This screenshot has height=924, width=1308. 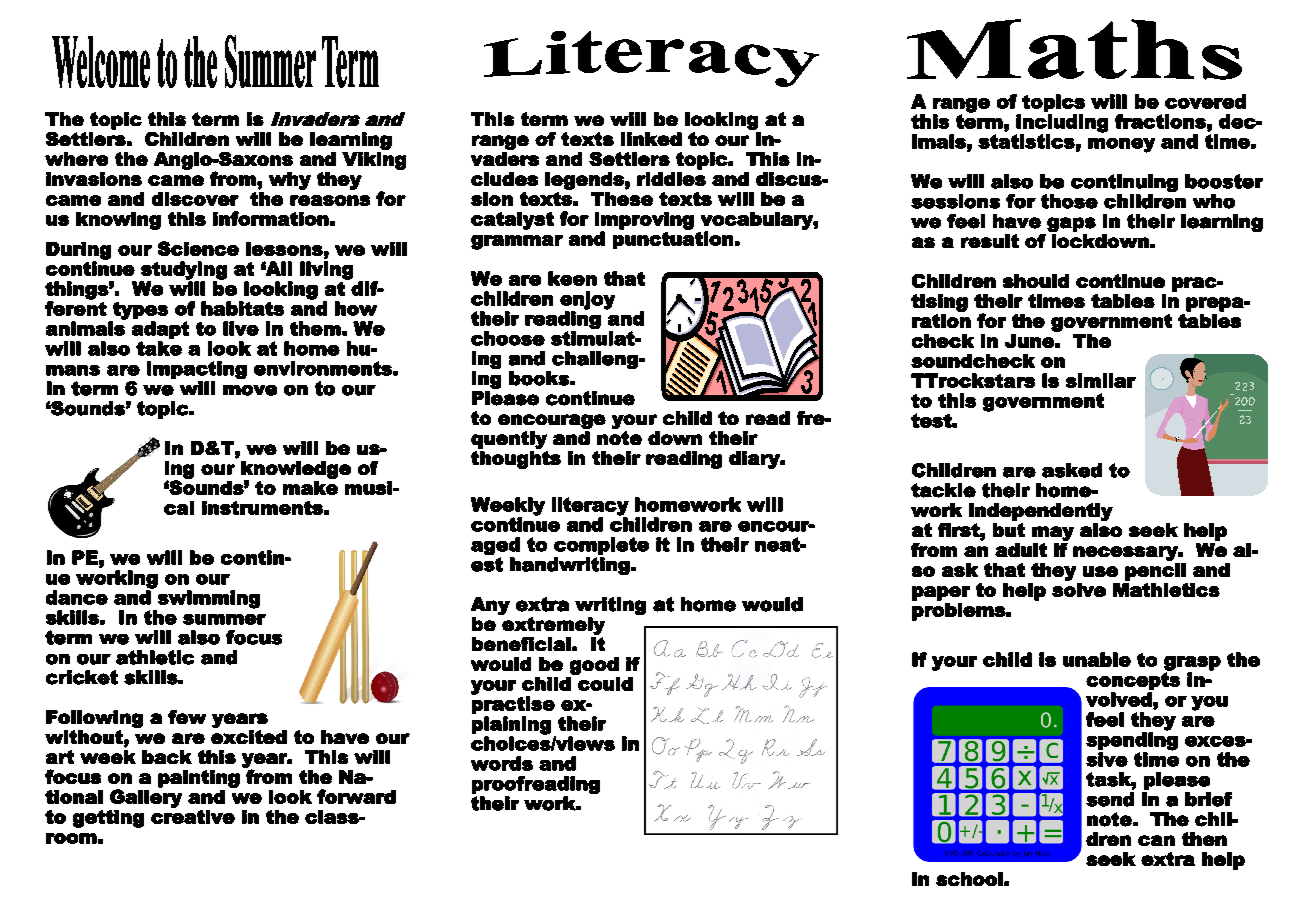 What do you see at coordinates (1062, 124) in the screenshot?
I see `including` at bounding box center [1062, 124].
